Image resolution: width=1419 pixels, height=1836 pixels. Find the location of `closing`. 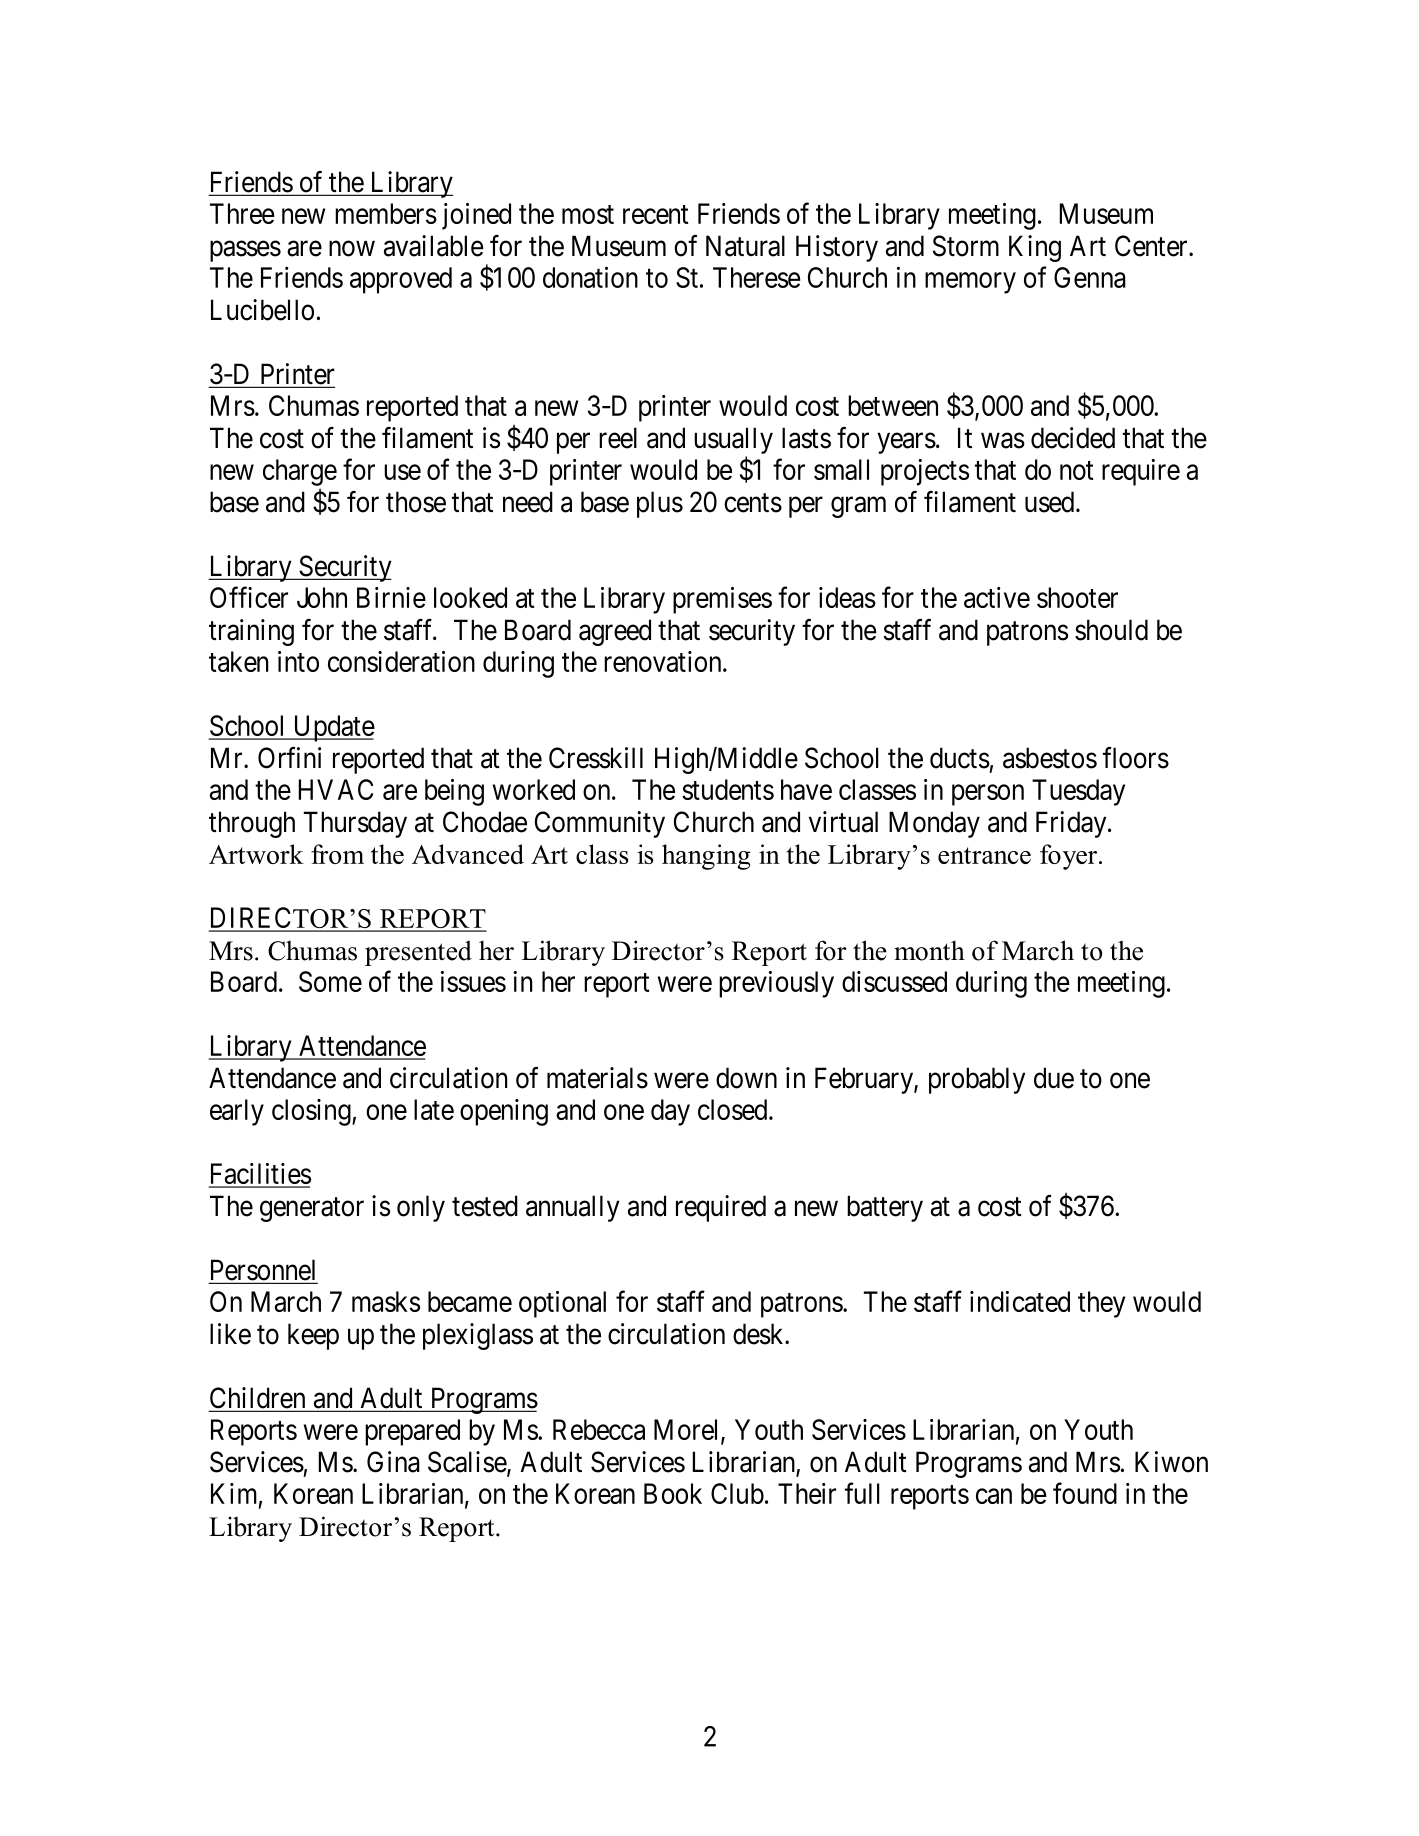

closing is located at coordinates (312, 1112).
